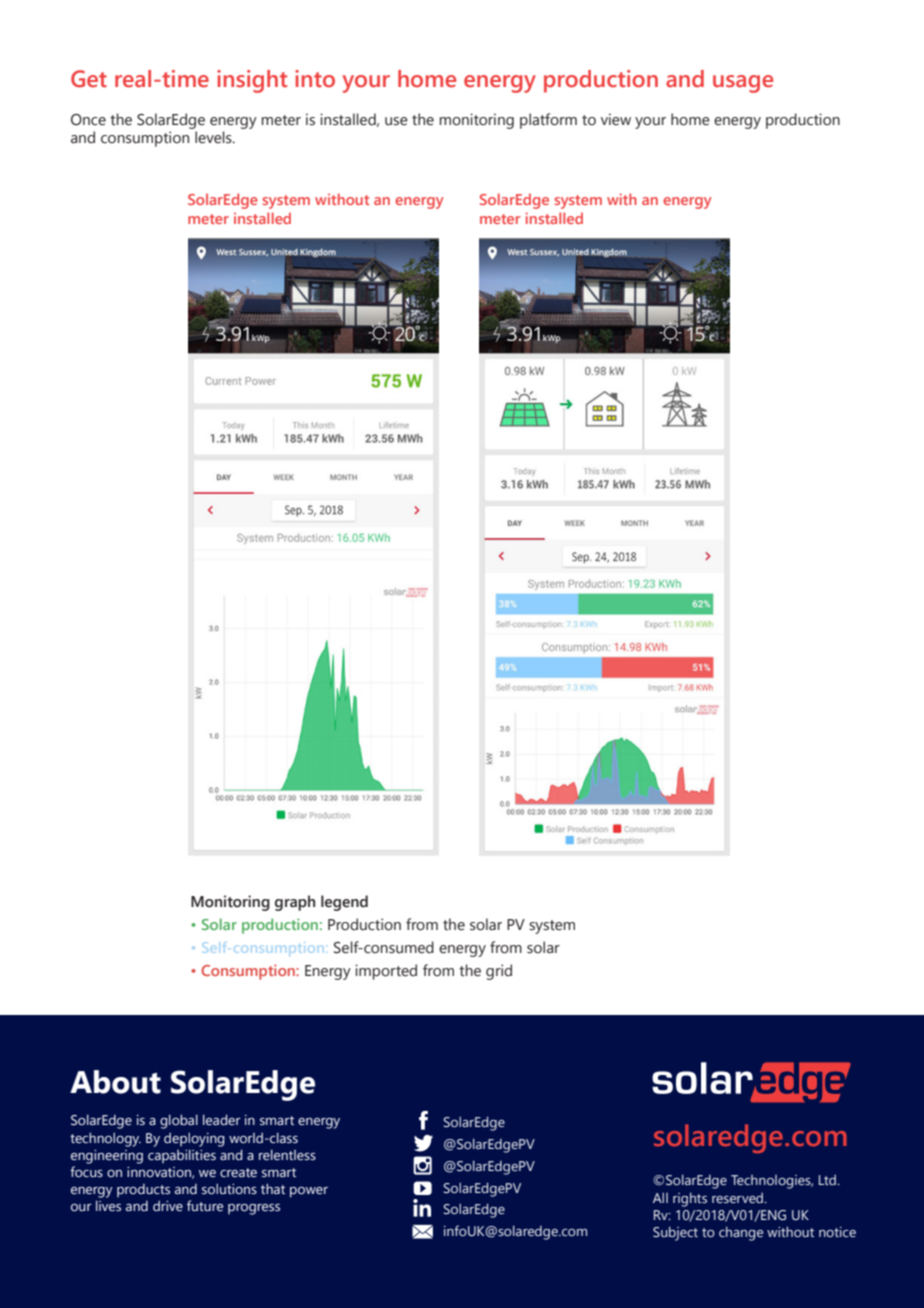 Image resolution: width=924 pixels, height=1308 pixels. I want to click on power, so click(309, 1192).
